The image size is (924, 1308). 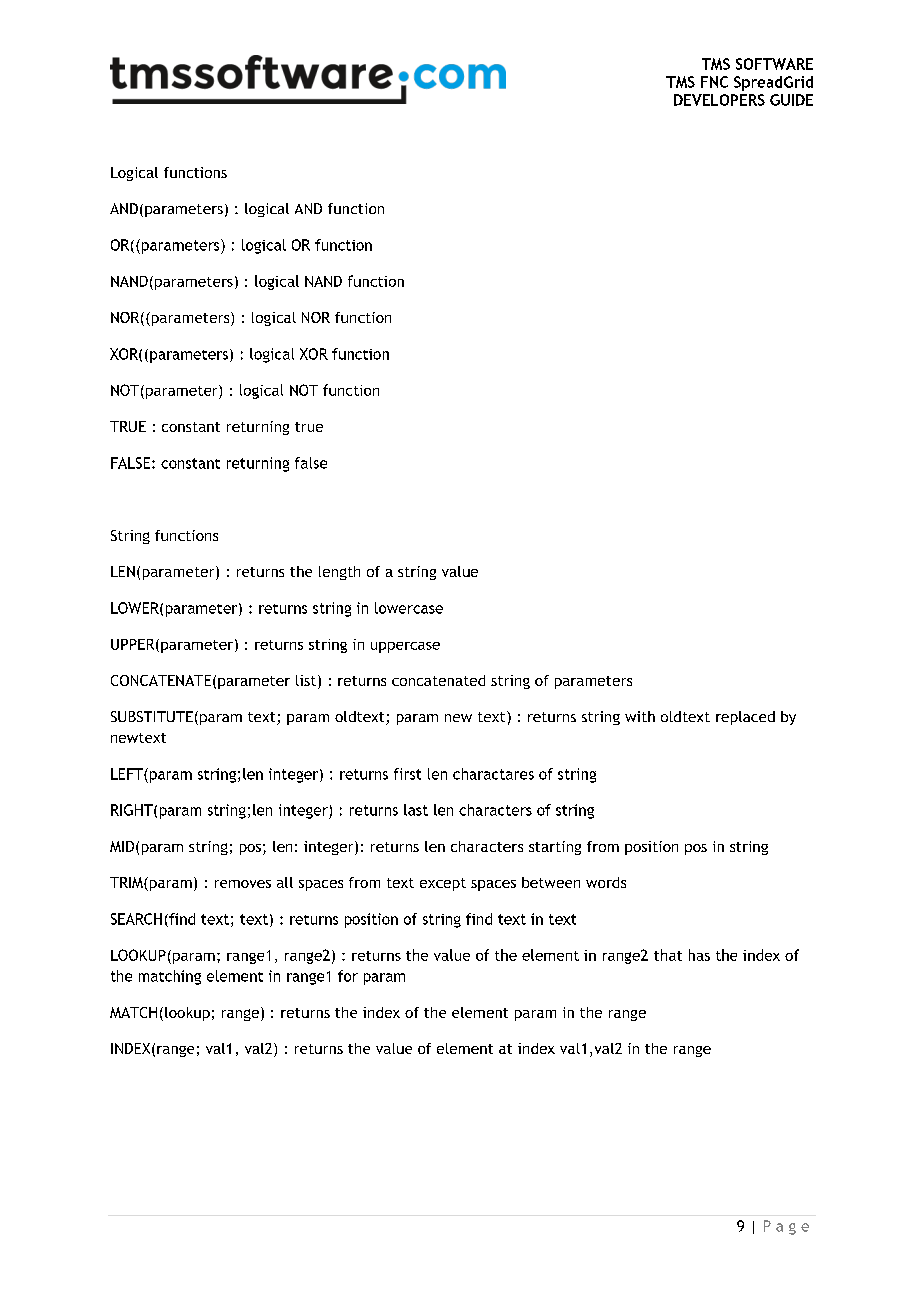 I want to click on replaced, so click(x=745, y=718).
